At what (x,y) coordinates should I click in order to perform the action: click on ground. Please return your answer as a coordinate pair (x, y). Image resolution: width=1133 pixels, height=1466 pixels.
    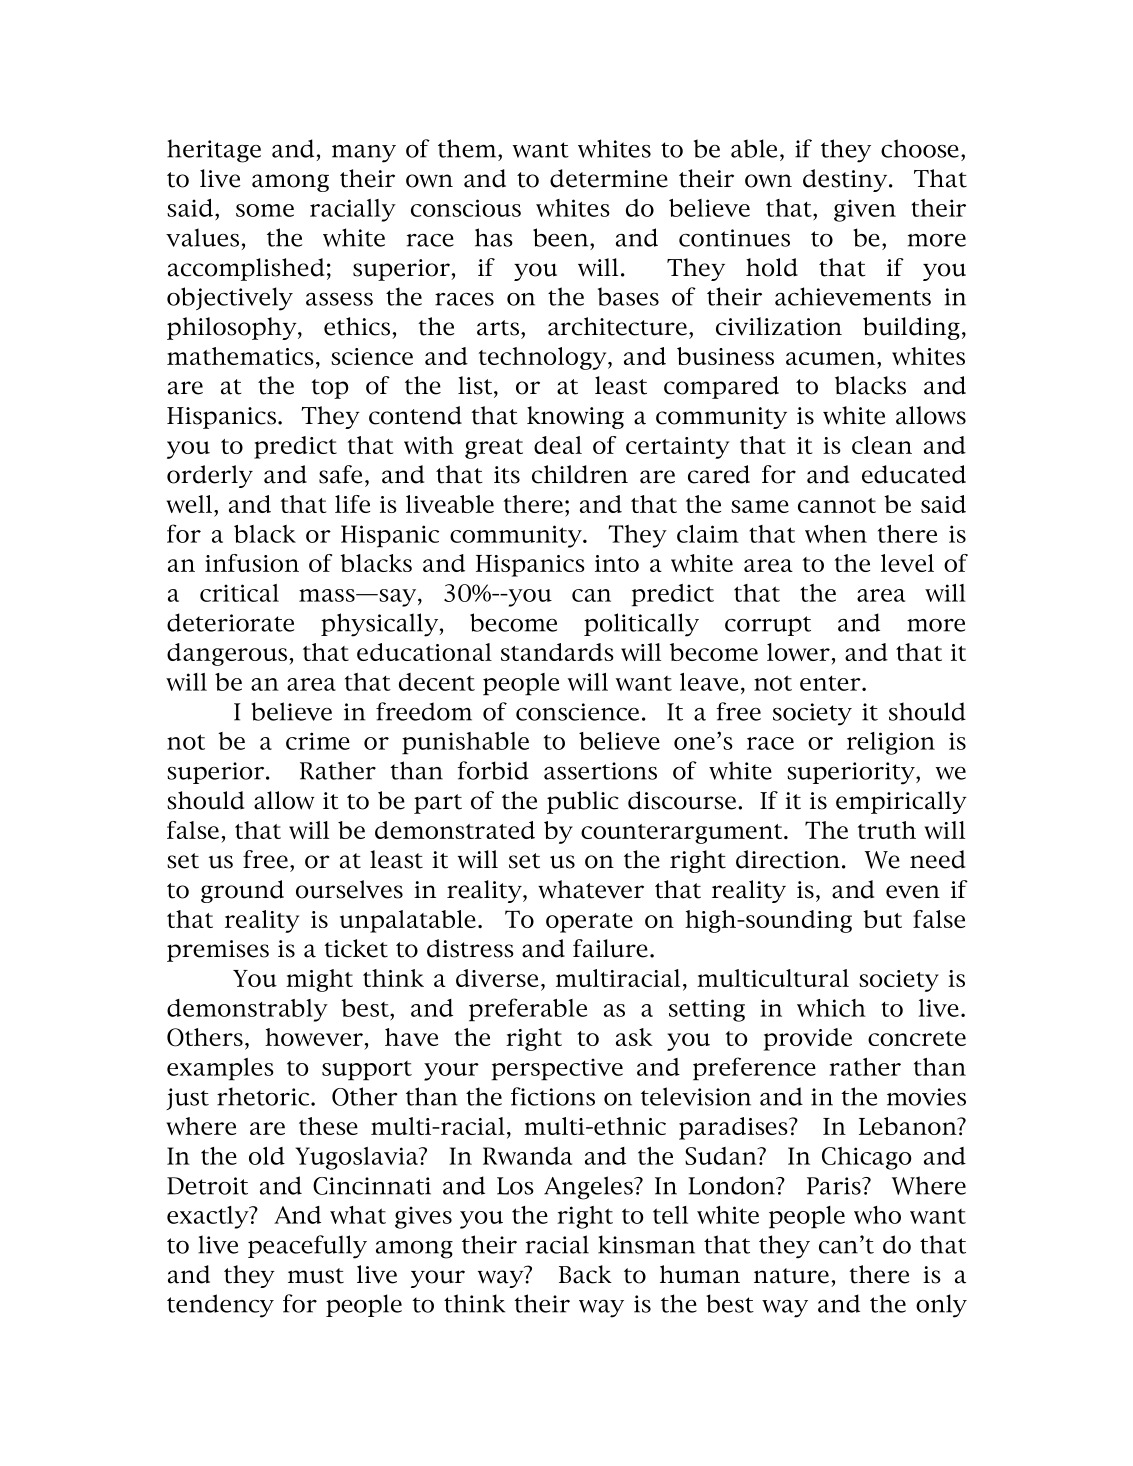
    Looking at the image, I should click on (242, 891).
